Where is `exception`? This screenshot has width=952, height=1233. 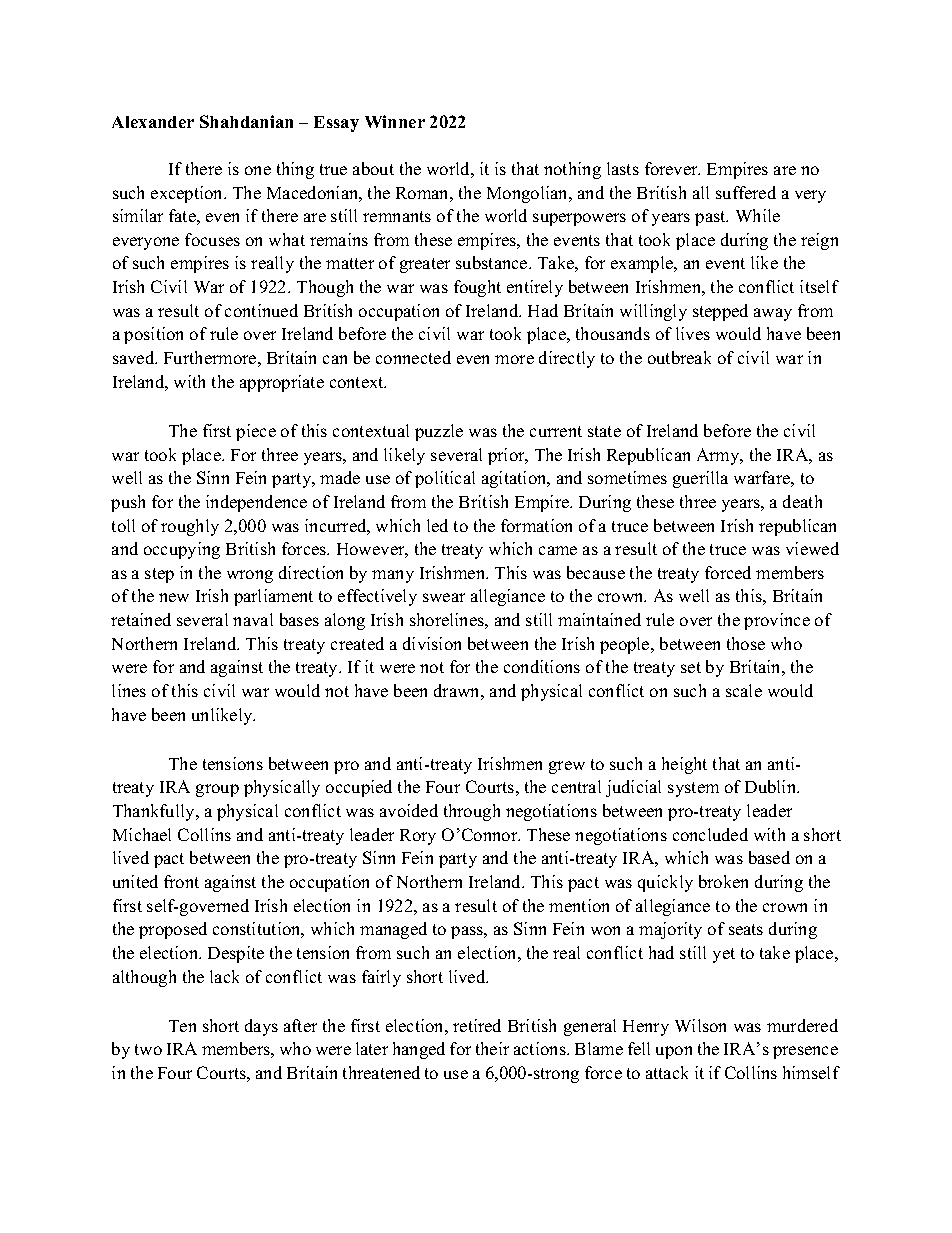 exception is located at coordinates (188, 194).
